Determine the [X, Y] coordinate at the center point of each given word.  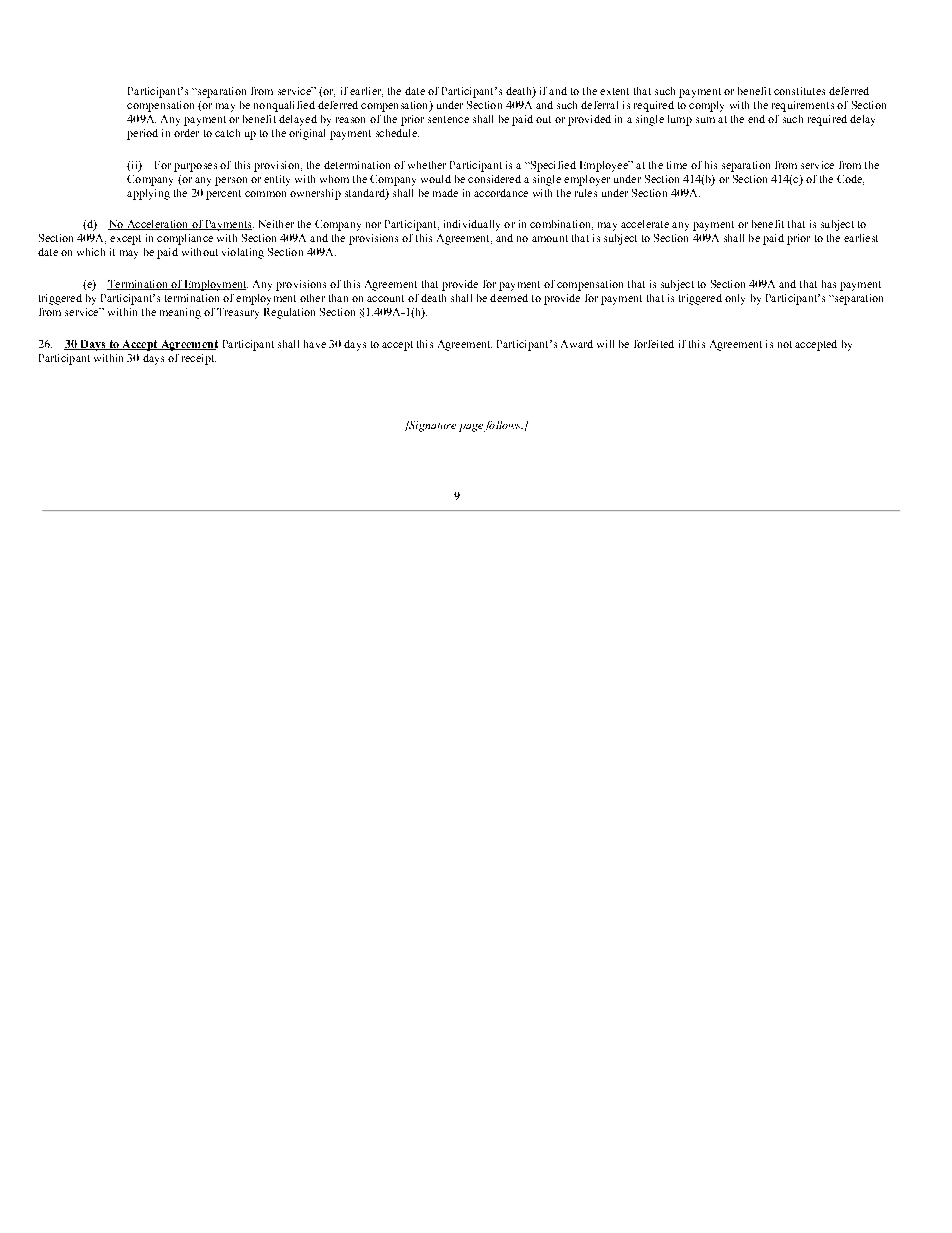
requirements [803, 106]
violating [243, 253]
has [829, 284]
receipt [199, 359]
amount [550, 238]
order [186, 133]
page [471, 428]
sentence [448, 119]
